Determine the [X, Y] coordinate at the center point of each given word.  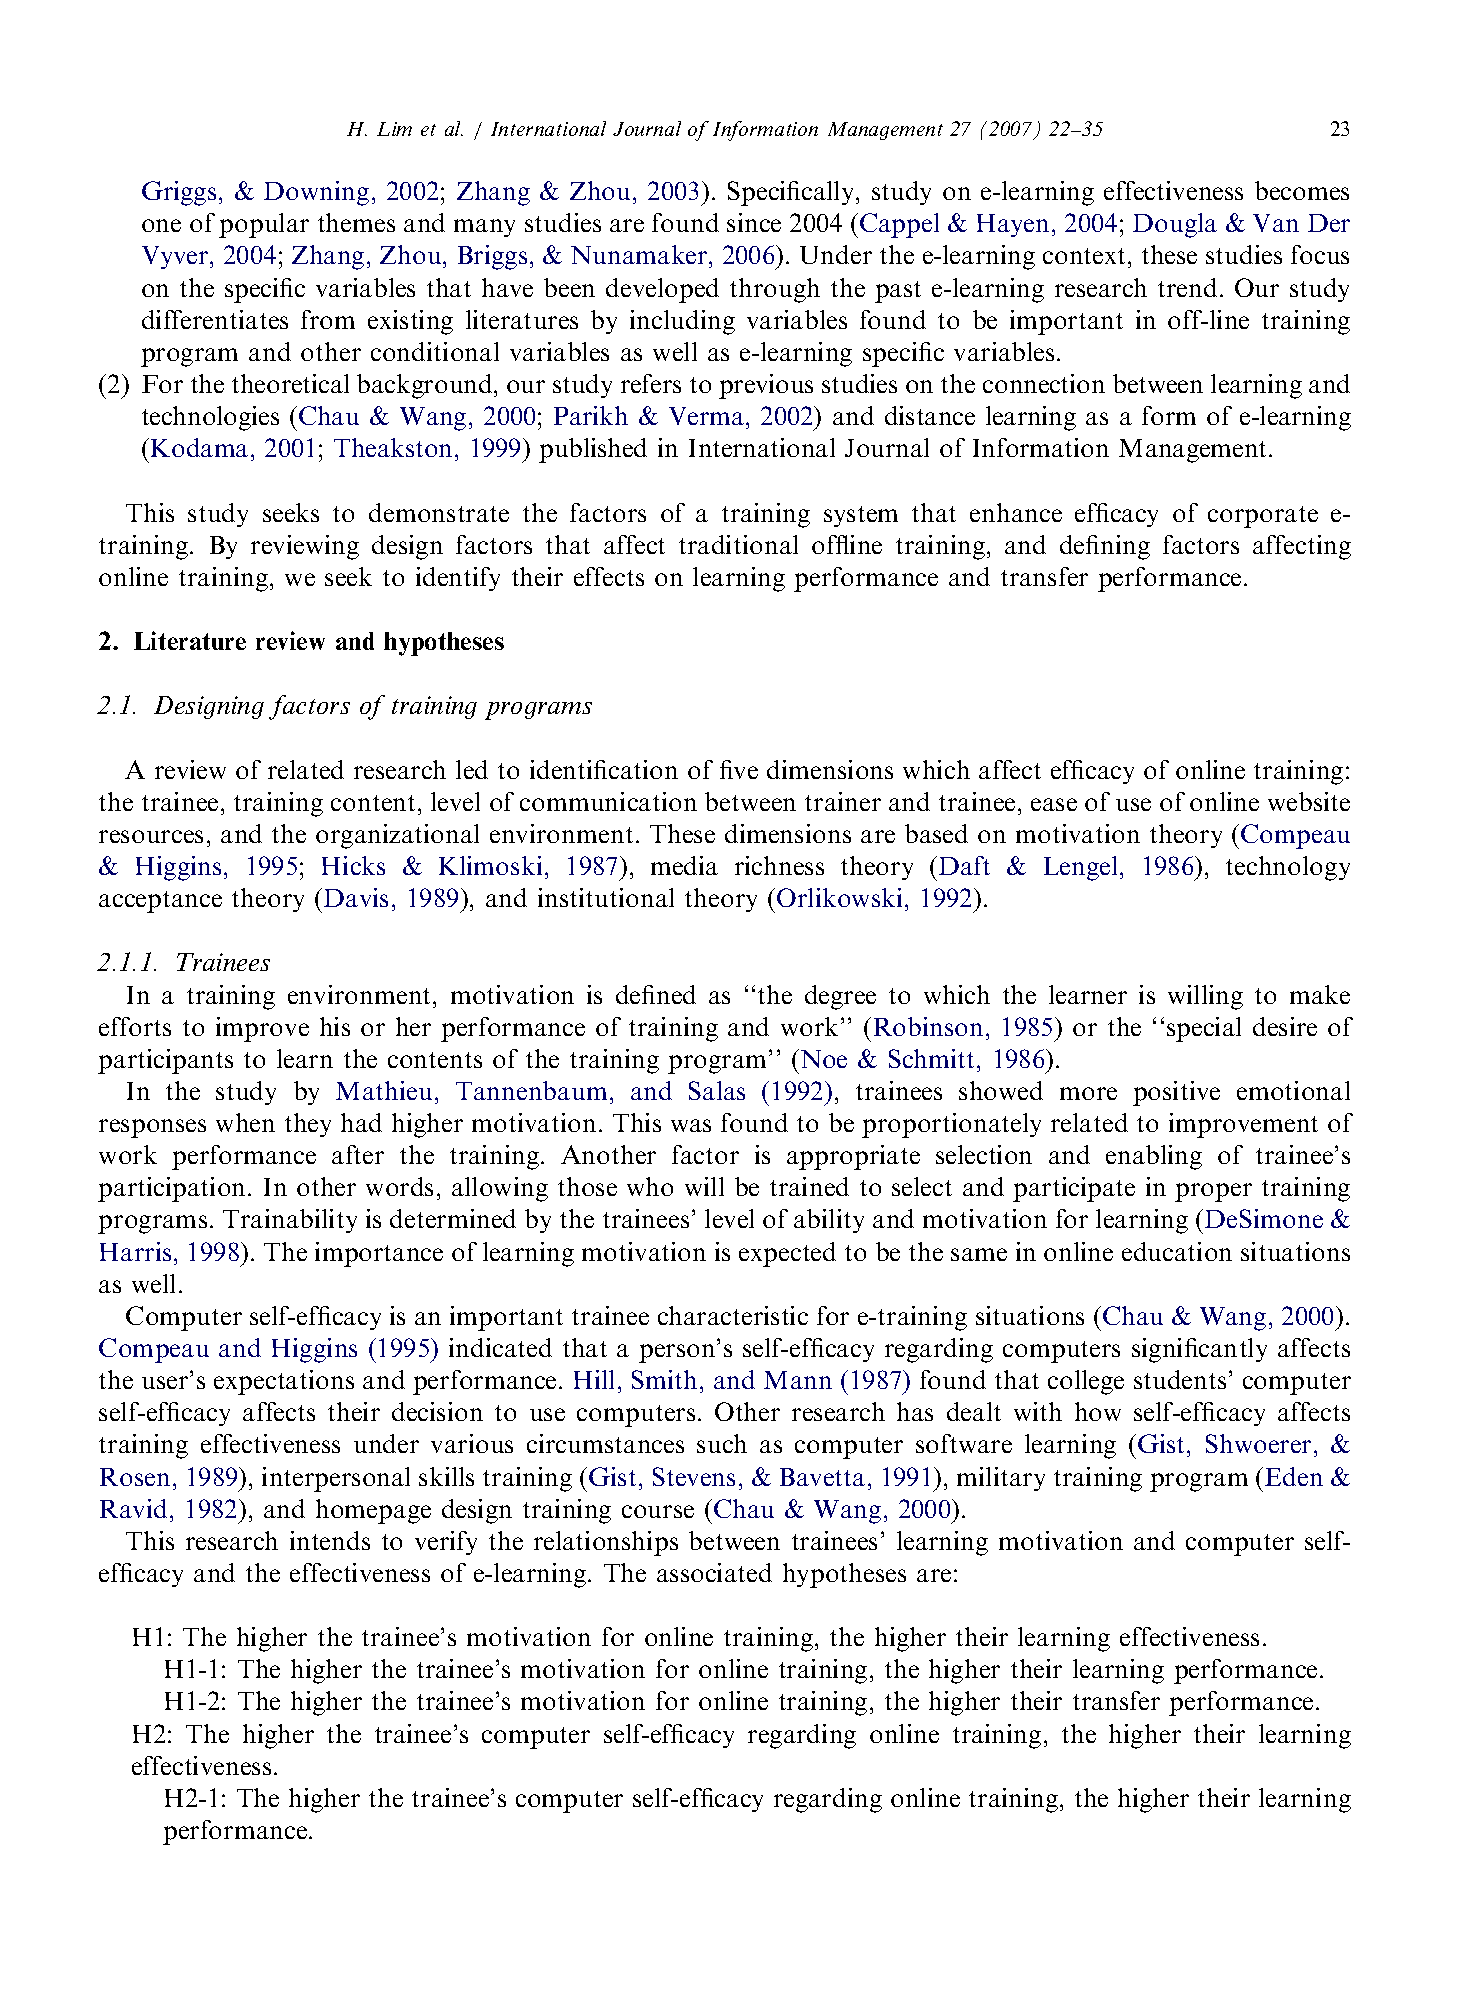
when [245, 1122]
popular [264, 225]
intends [330, 1540]
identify [458, 579]
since [754, 222]
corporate [1263, 517]
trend [1187, 287]
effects [609, 576]
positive [1176, 1093]
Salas [717, 1090]
